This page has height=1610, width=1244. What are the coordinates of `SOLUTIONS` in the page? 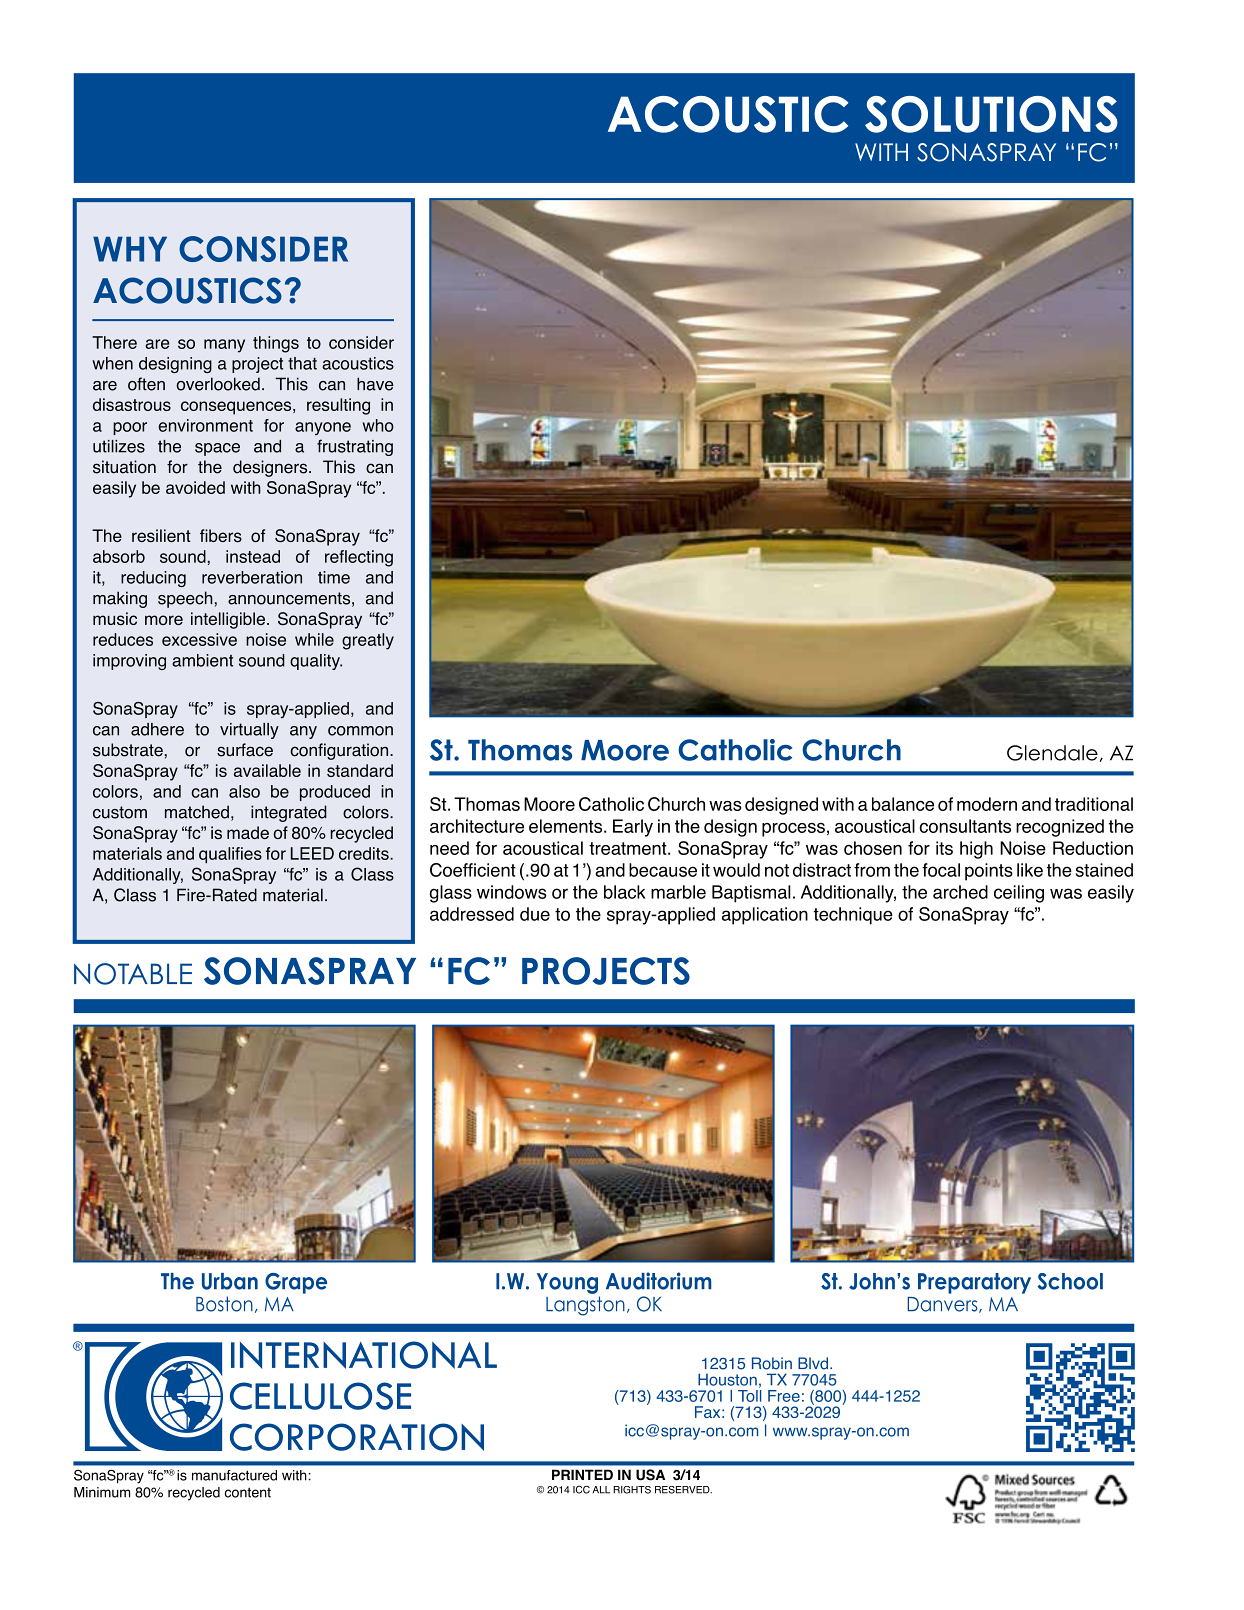 It's located at (991, 114).
